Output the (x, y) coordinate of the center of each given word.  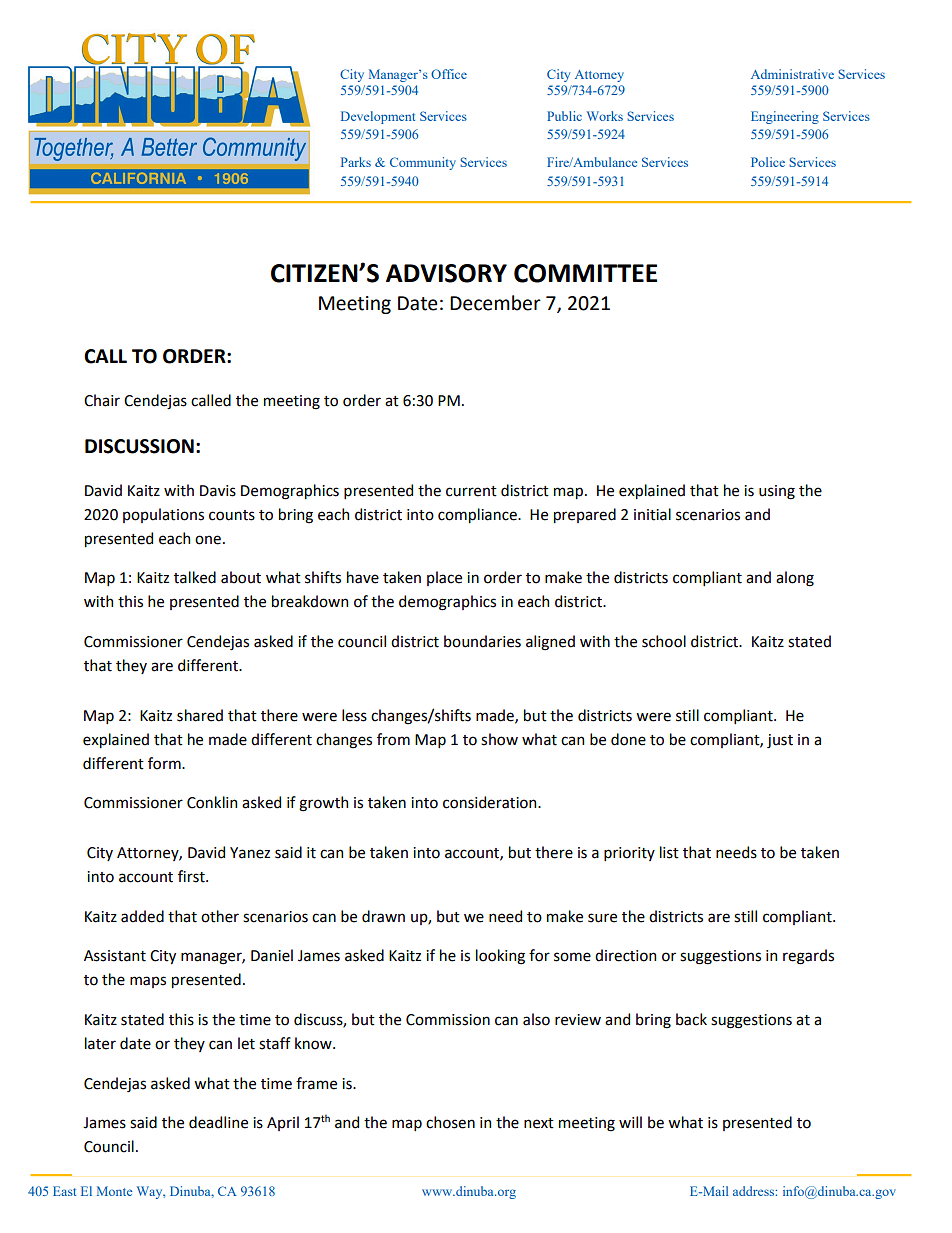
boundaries (482, 641)
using (777, 492)
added (142, 916)
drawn (383, 916)
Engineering (785, 117)
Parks (356, 162)
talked (195, 577)
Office (449, 74)
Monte (114, 1191)
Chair (102, 400)
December (495, 303)
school (664, 641)
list (669, 852)
